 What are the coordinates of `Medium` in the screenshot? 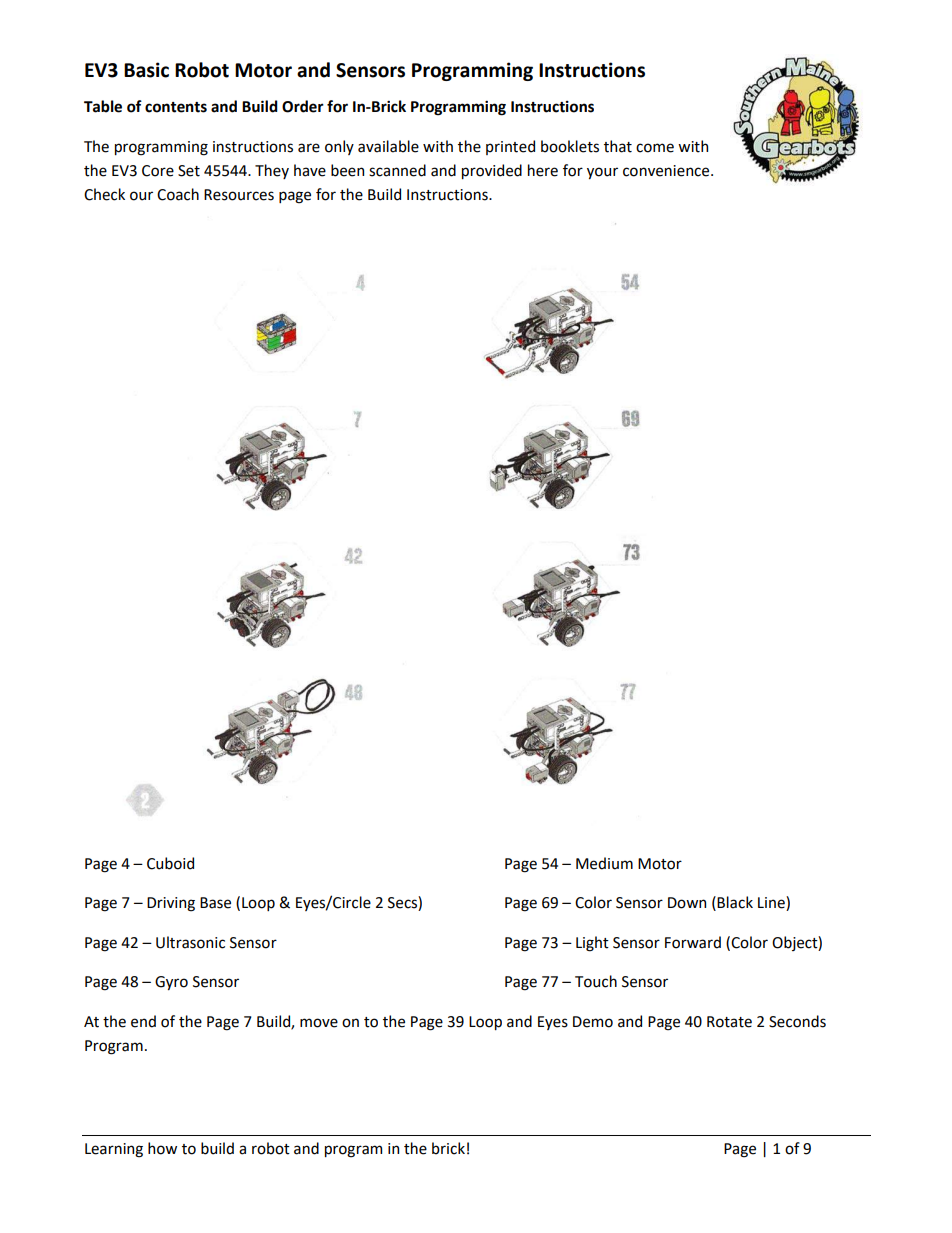 It's located at (604, 863).
